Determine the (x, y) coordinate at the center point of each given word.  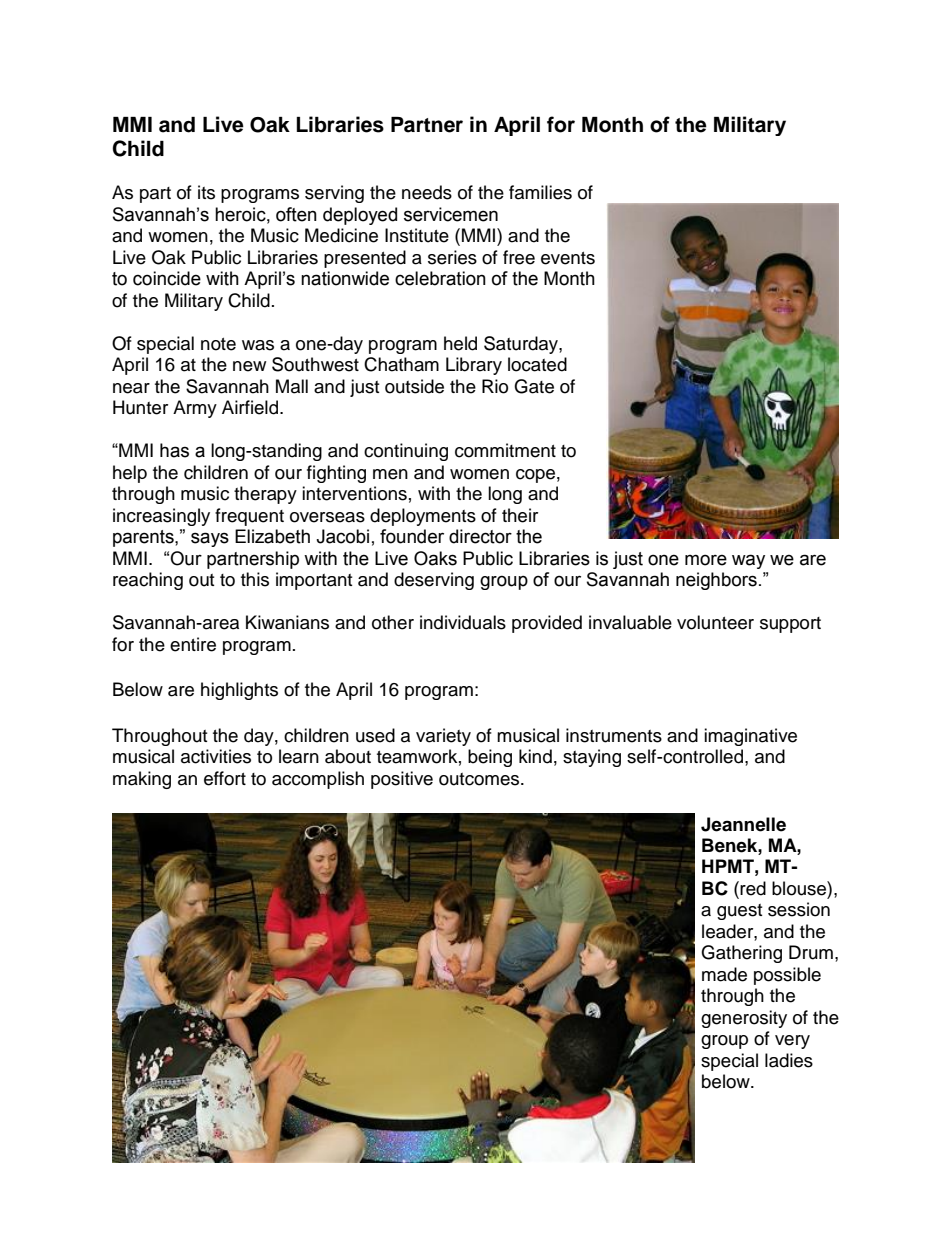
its (206, 192)
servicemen (451, 214)
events (568, 258)
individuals (463, 622)
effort (225, 778)
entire (193, 644)
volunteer (715, 622)
